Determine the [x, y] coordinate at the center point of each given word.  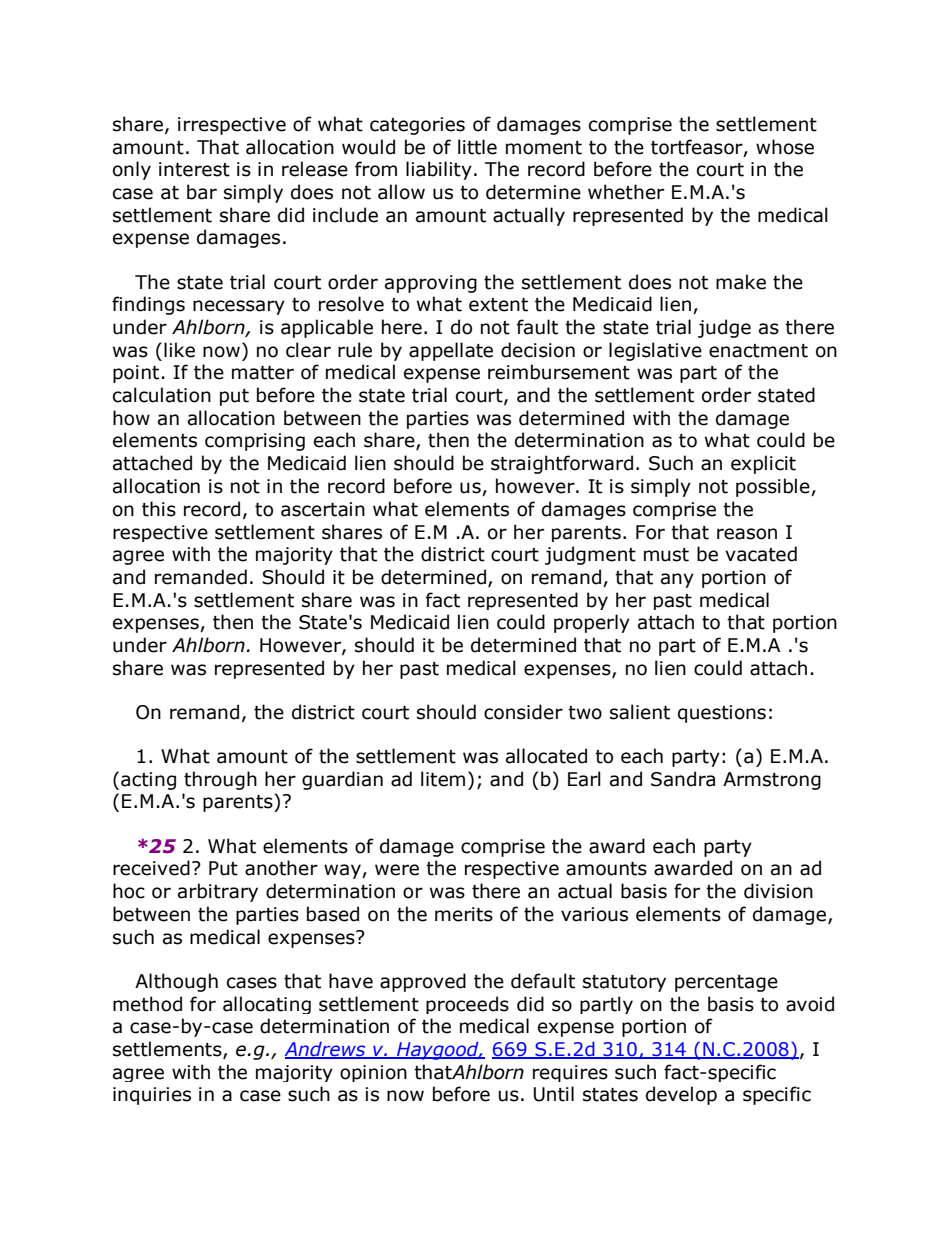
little [477, 147]
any [677, 580]
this [159, 509]
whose [785, 147]
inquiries [152, 1096]
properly [592, 623]
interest [194, 169]
